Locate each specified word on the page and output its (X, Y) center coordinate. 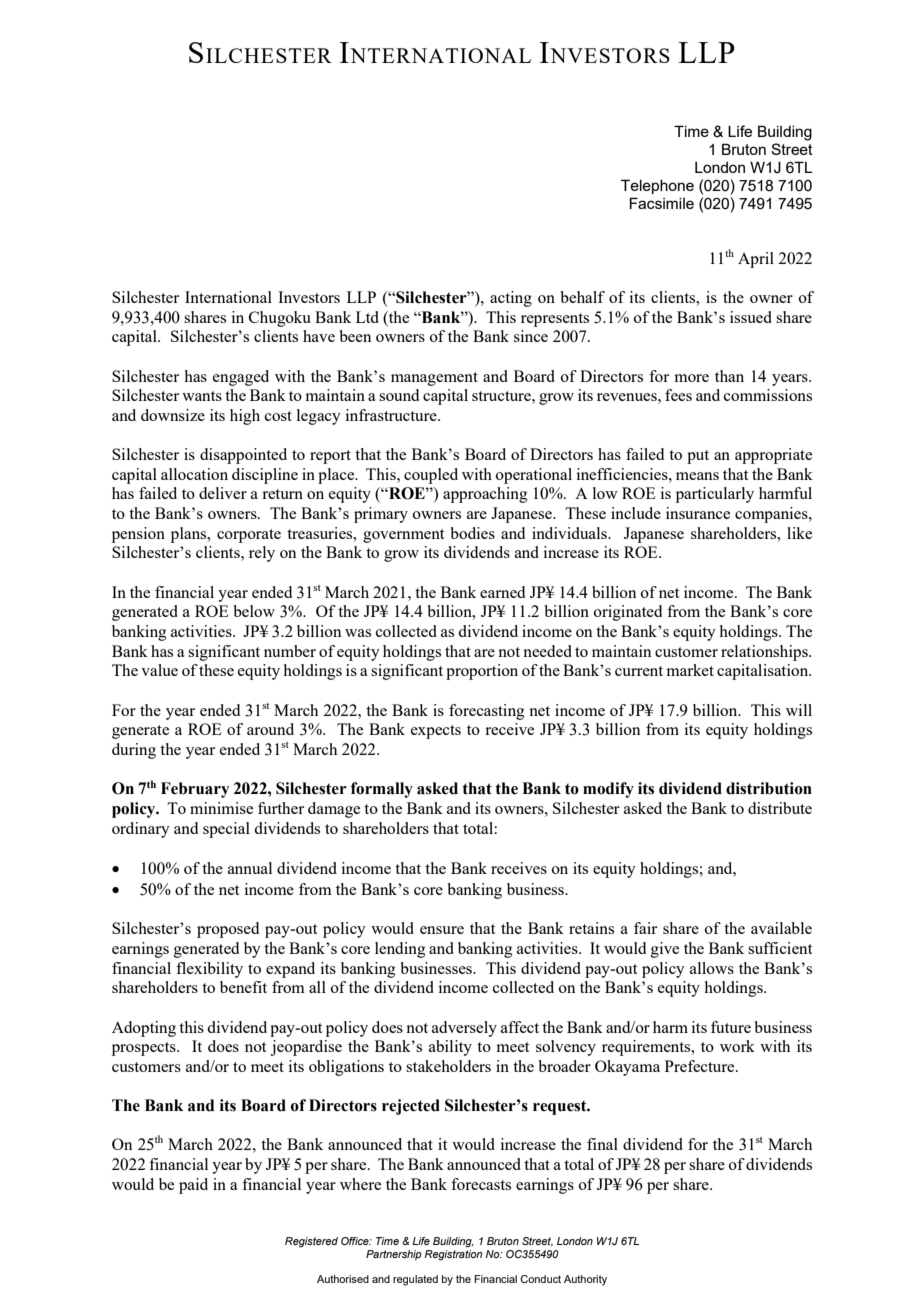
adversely (464, 1029)
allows (712, 968)
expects (436, 732)
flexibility (209, 970)
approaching (485, 495)
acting (511, 299)
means (697, 476)
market (690, 670)
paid (193, 1186)
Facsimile (662, 203)
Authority (585, 1280)
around (270, 729)
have (319, 336)
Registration (453, 1255)
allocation (194, 474)
